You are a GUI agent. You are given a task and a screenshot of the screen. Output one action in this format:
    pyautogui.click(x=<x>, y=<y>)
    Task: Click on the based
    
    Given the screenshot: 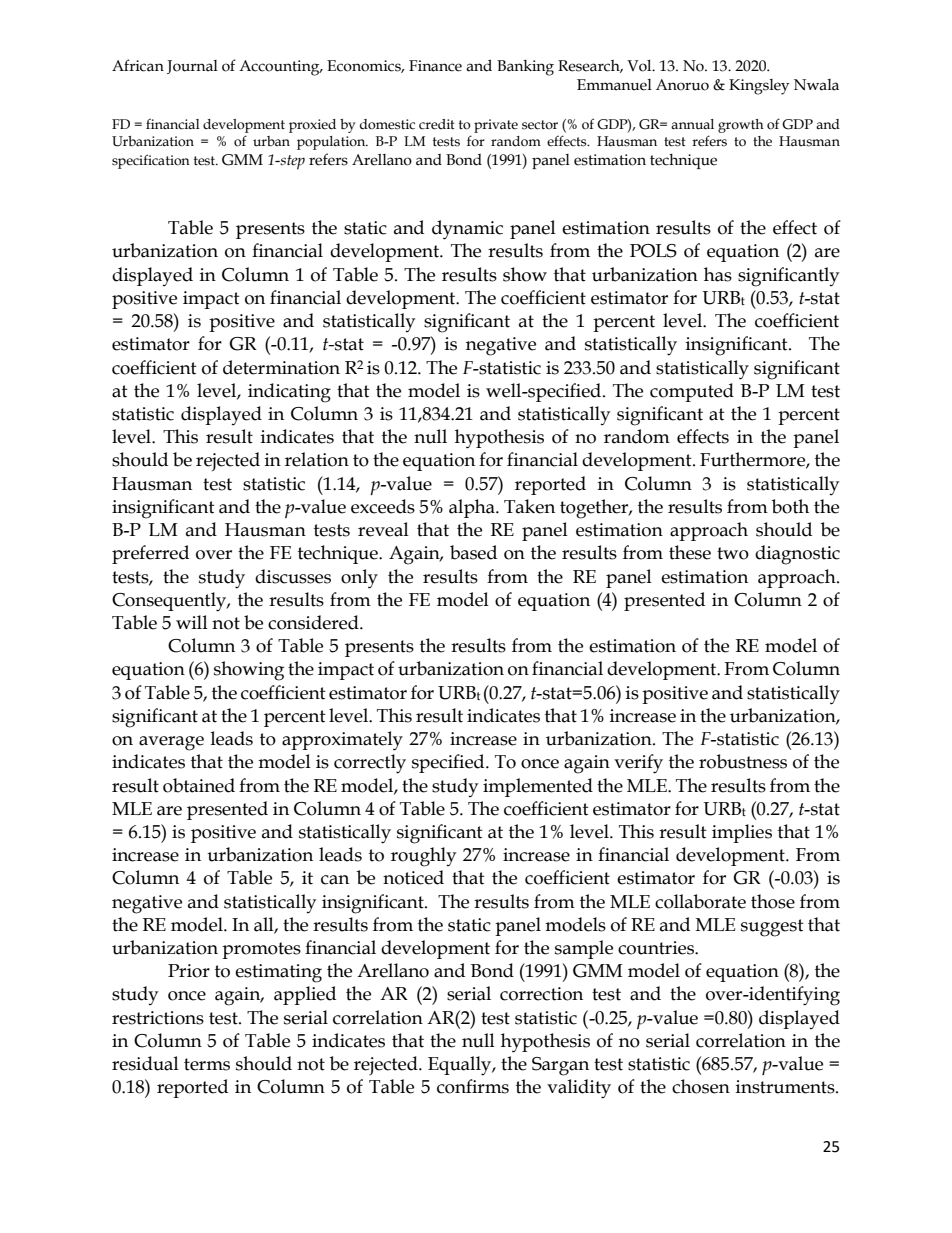 What is the action you would take?
    pyautogui.click(x=473, y=552)
